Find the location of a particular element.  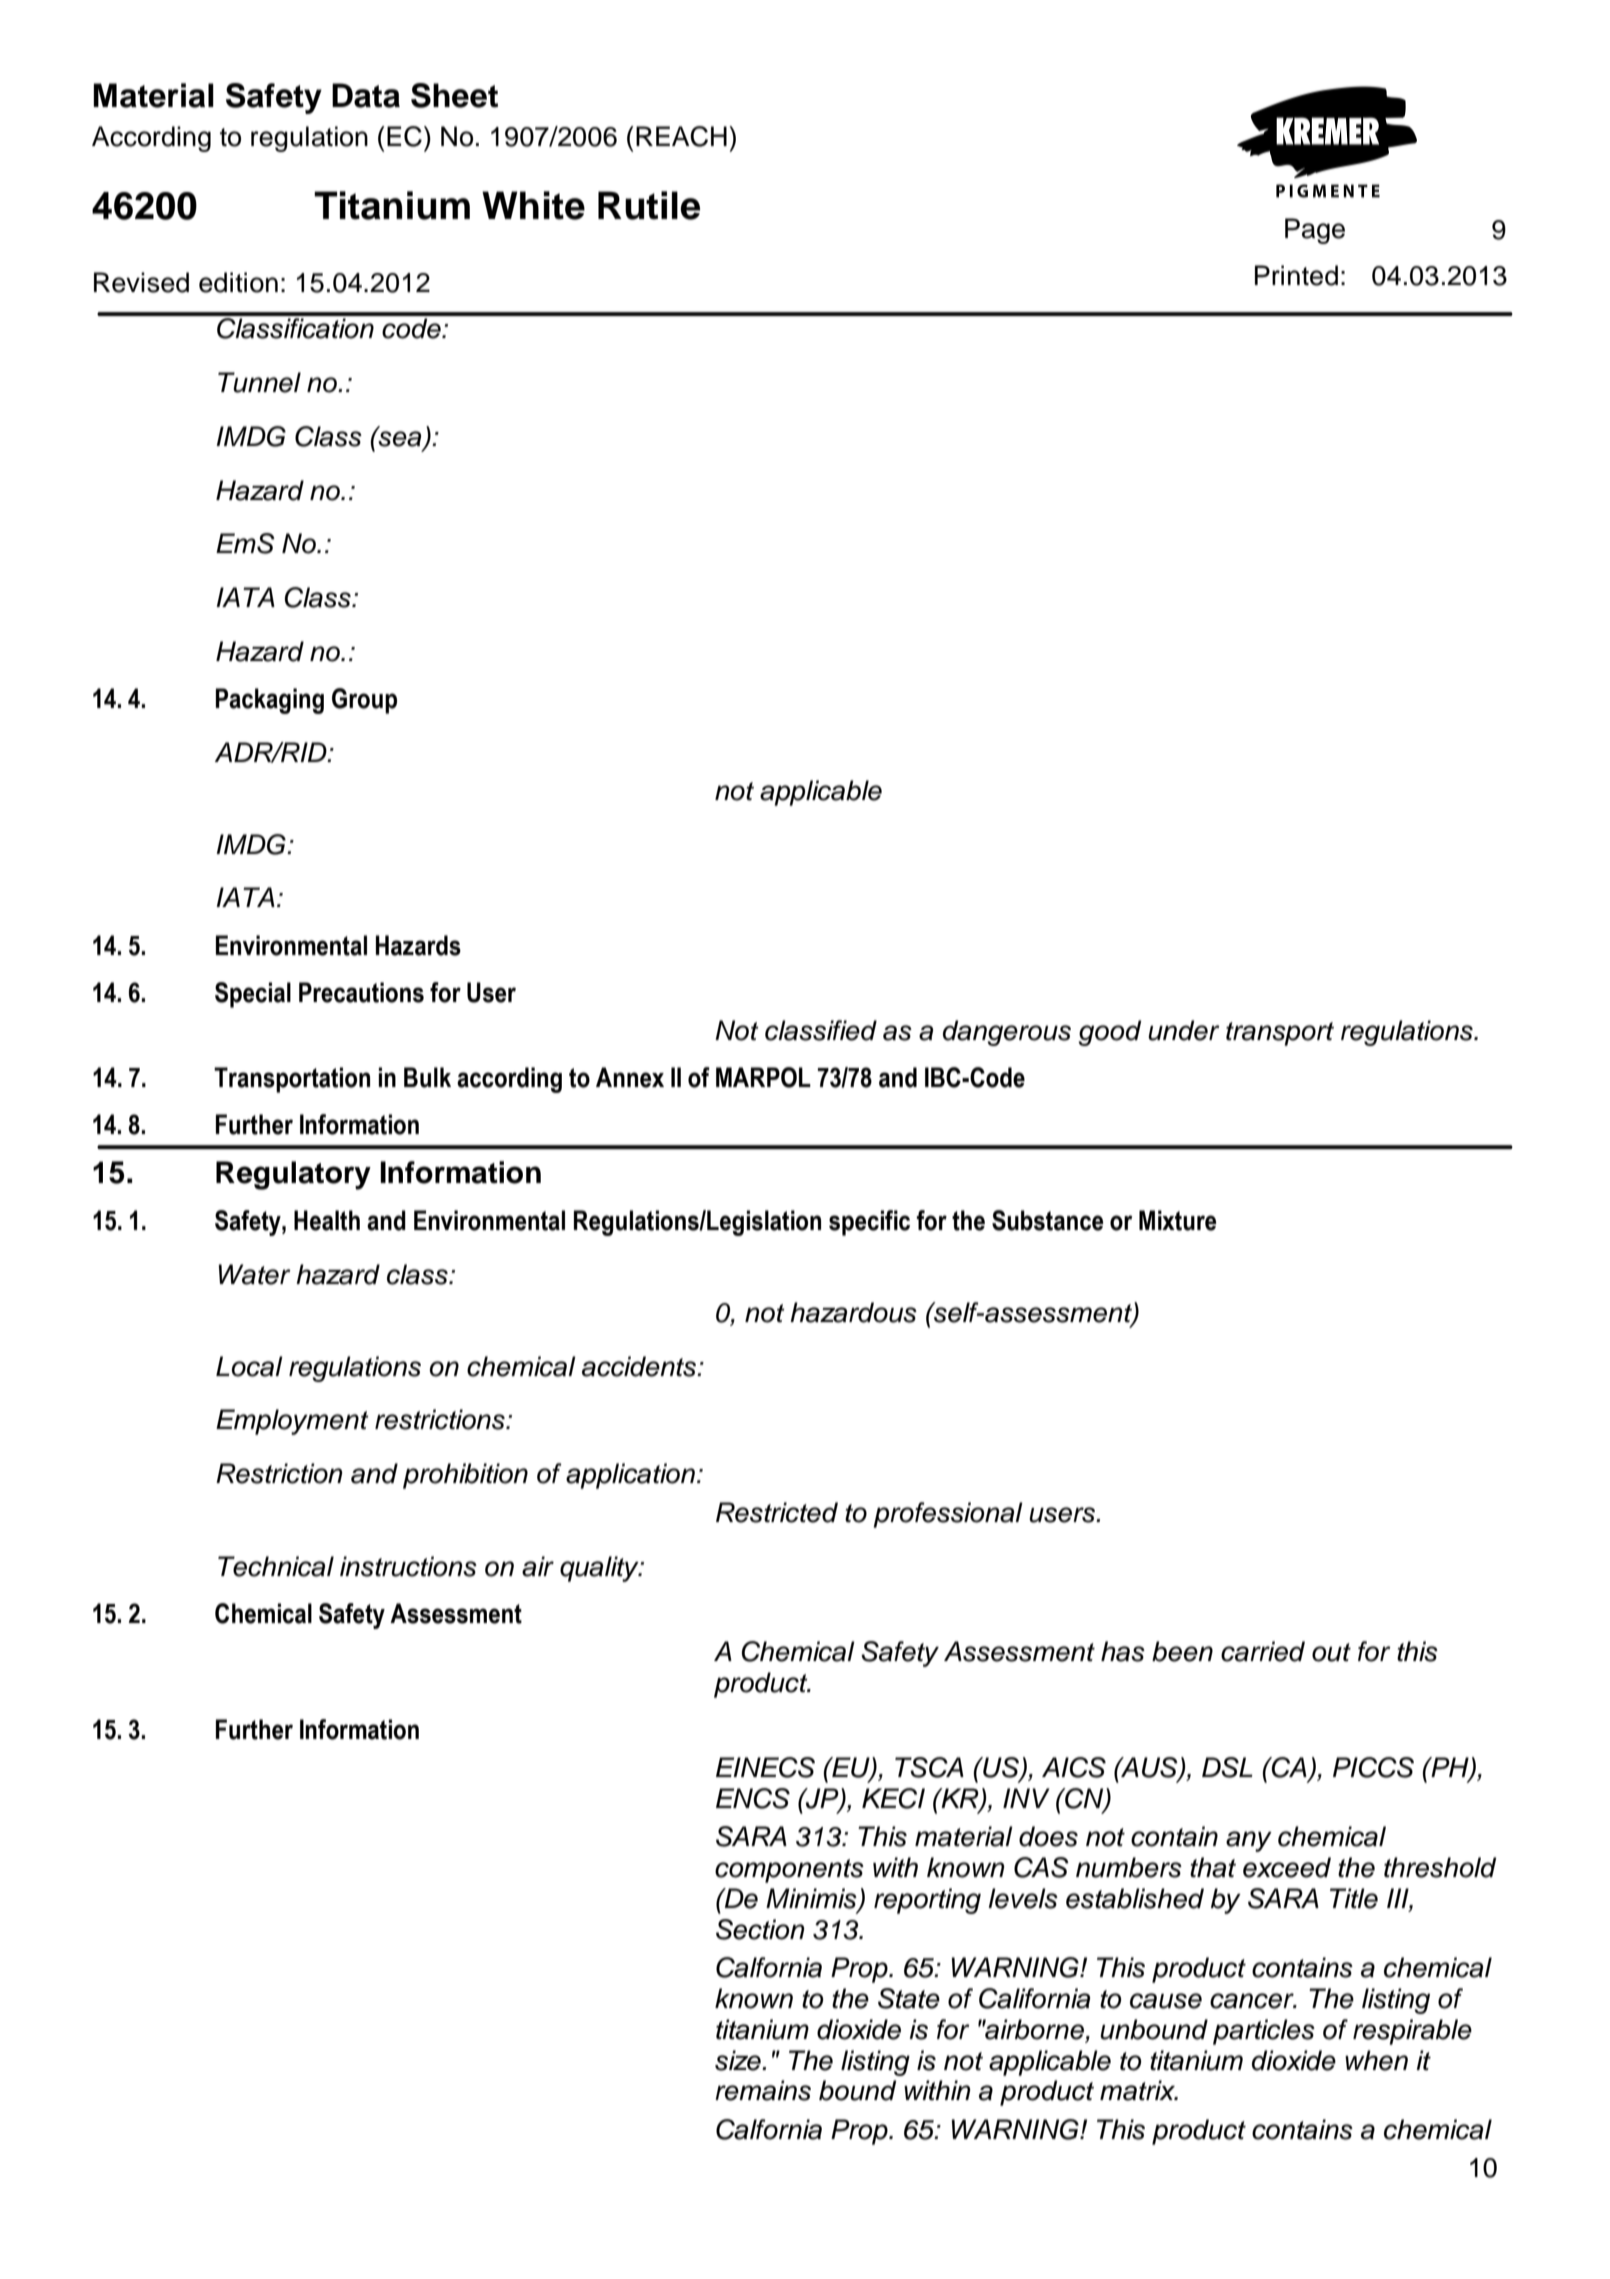

particles is located at coordinates (1264, 2032).
